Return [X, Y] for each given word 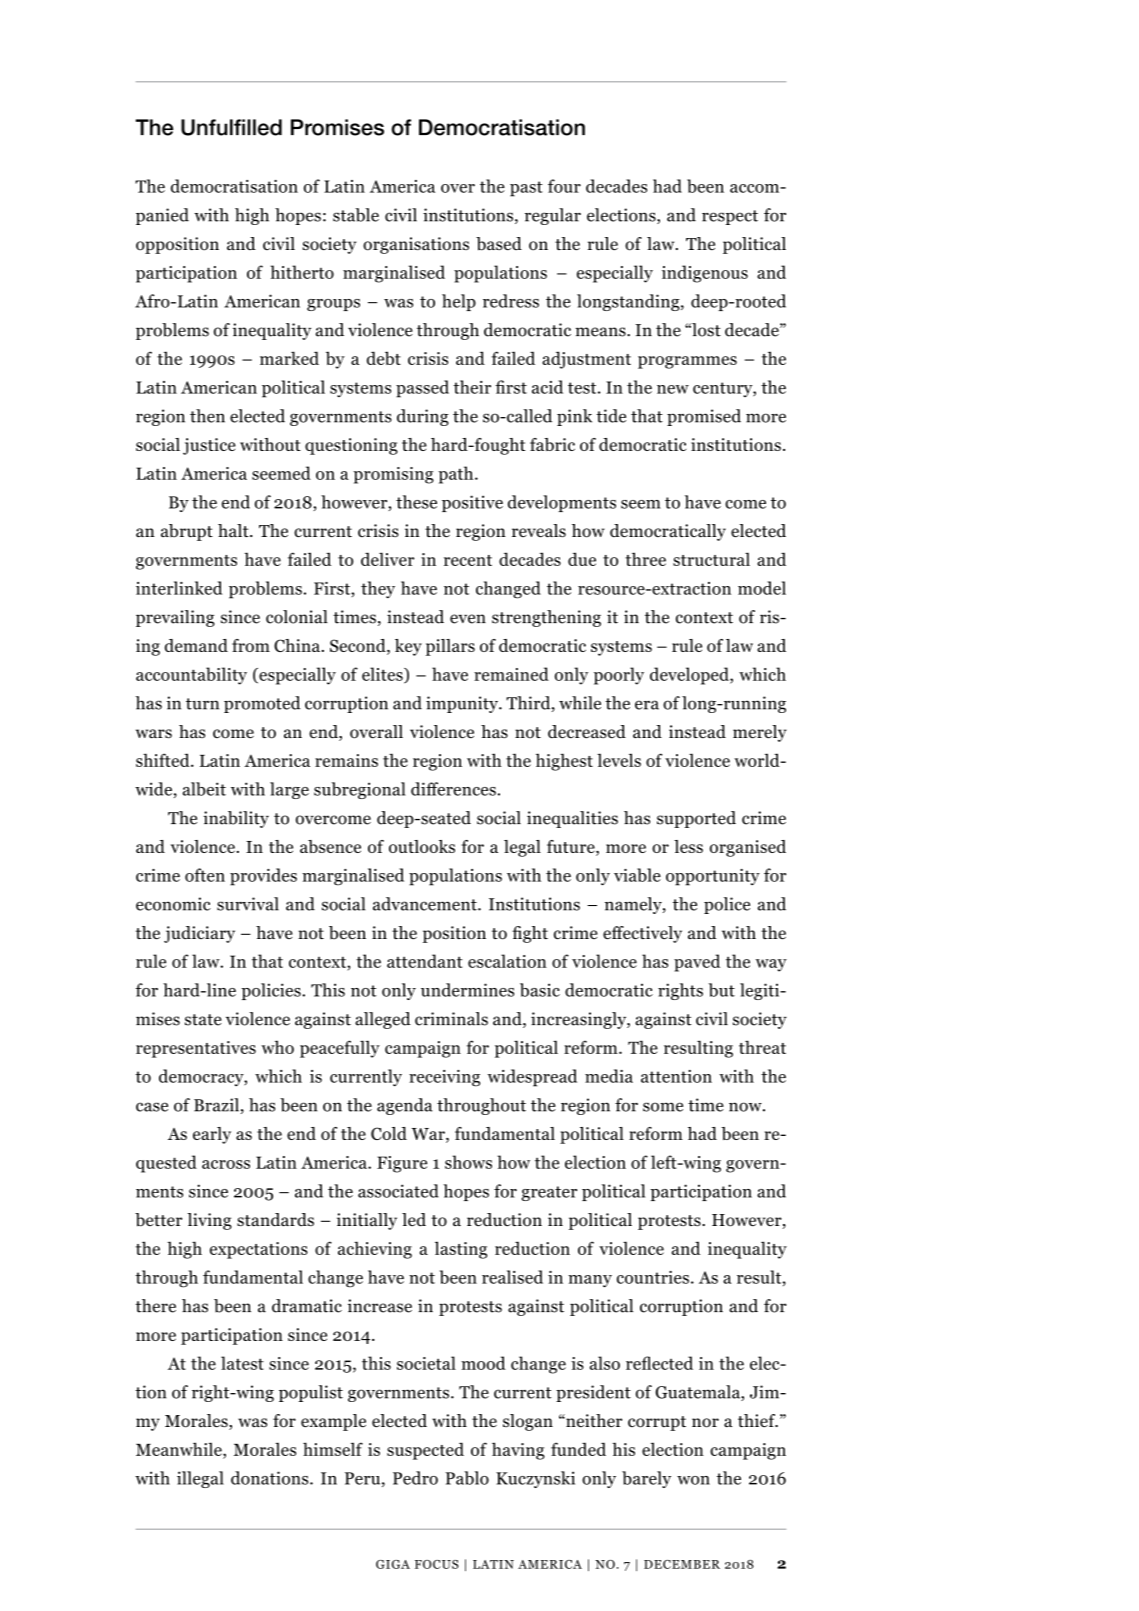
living [209, 1221]
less [688, 846]
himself [333, 1449]
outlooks [422, 846]
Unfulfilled [231, 127]
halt [234, 530]
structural [711, 559]
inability [236, 819]
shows [468, 1162]
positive [472, 503]
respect [730, 217]
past [526, 189]
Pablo [467, 1478]
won [693, 1480]
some [663, 1107]
